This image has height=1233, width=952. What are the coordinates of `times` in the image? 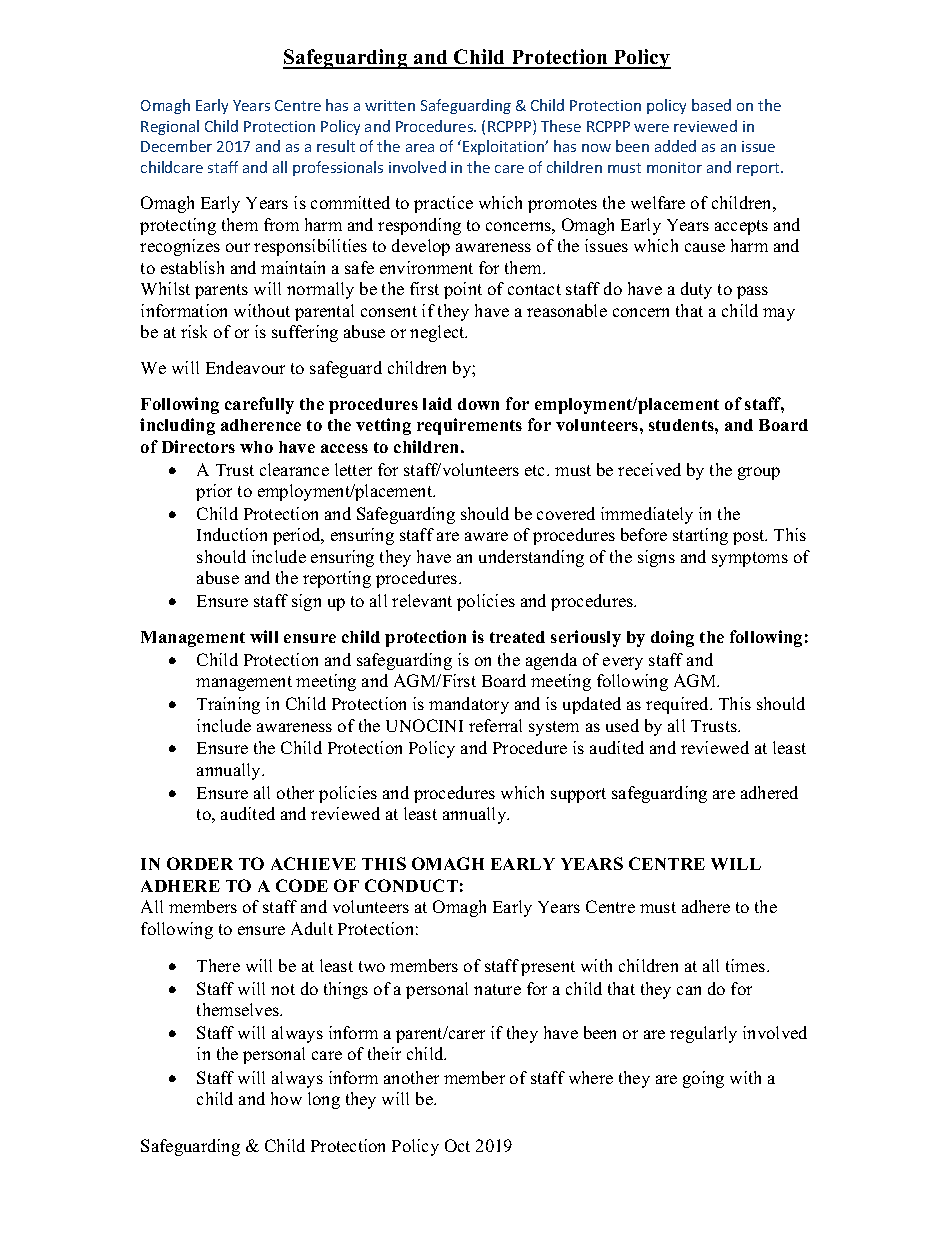 It's located at (747, 965).
